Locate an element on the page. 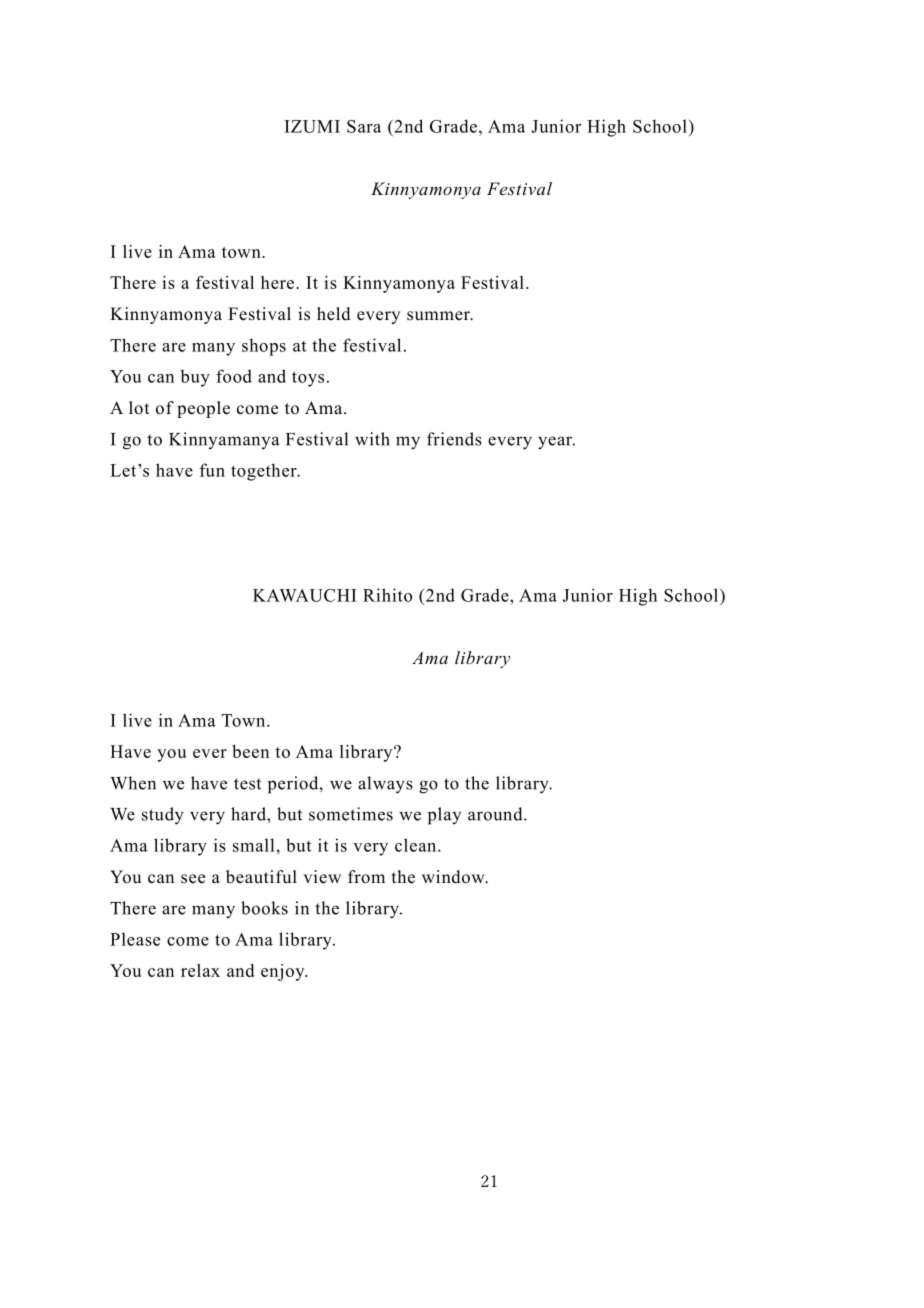 This document has width=924, height=1308. Sara is located at coordinates (364, 126).
